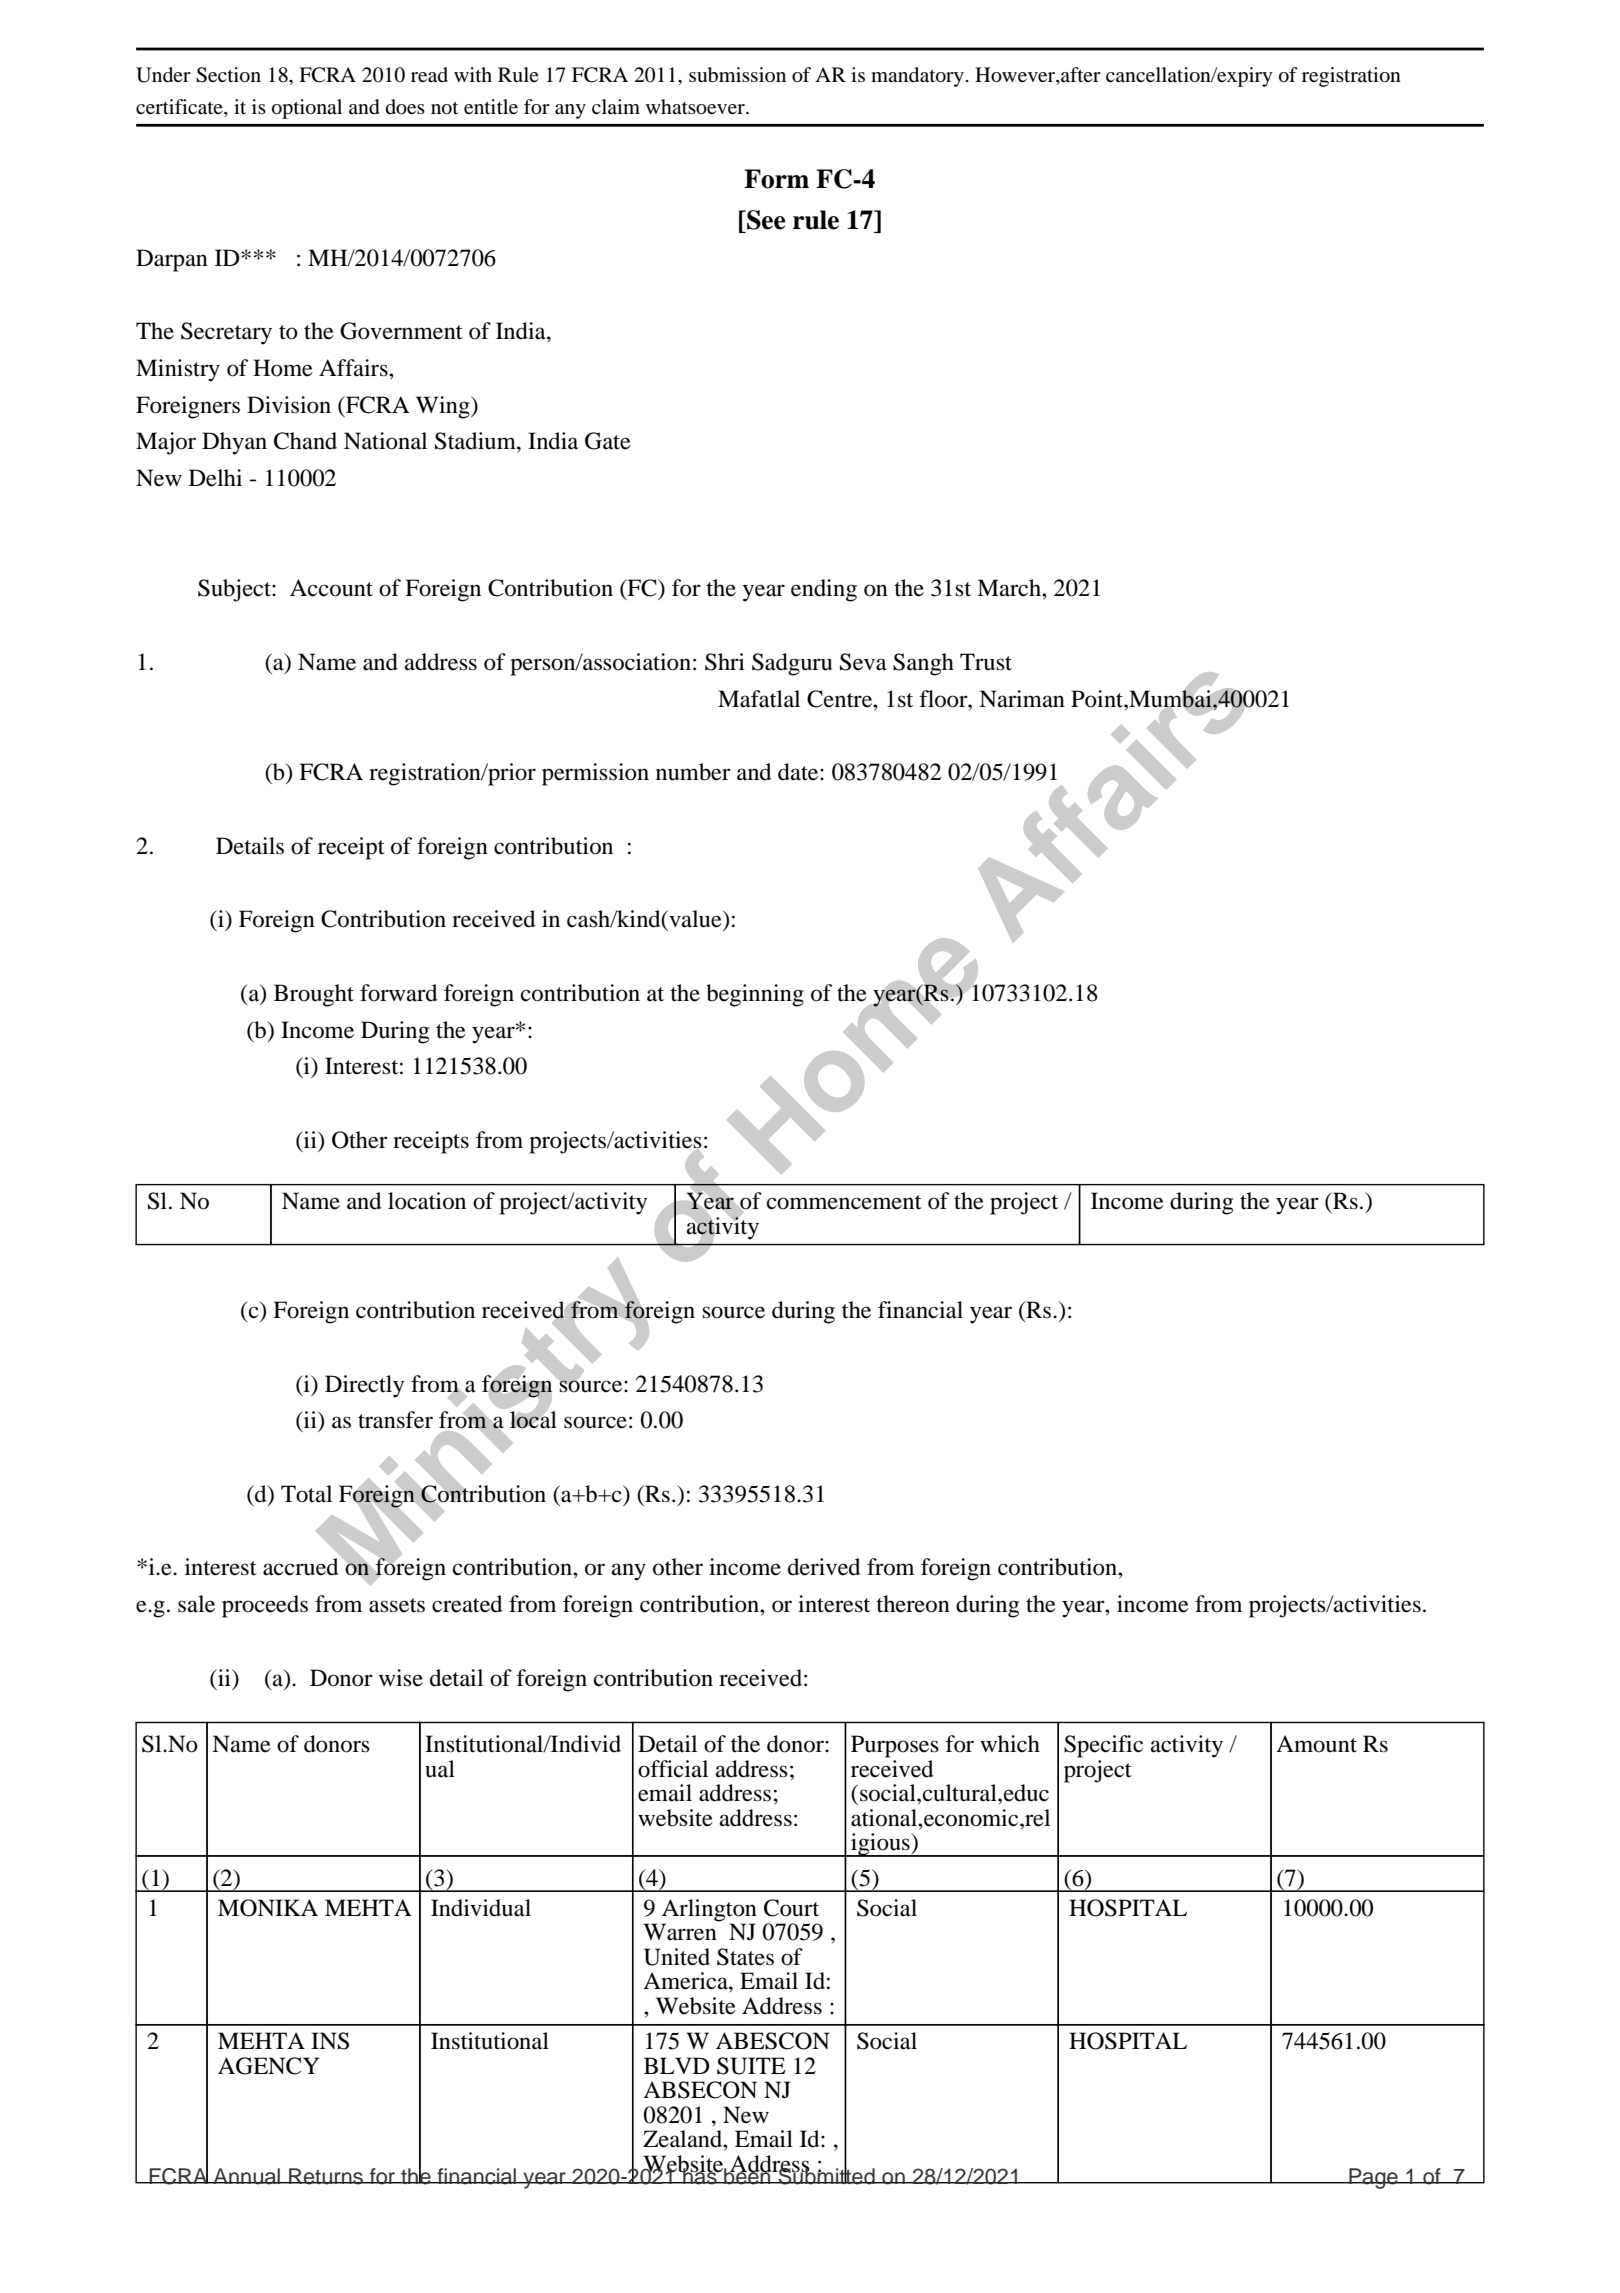 This screenshot has height=2293, width=1620. I want to click on SUITE, so click(751, 2066).
